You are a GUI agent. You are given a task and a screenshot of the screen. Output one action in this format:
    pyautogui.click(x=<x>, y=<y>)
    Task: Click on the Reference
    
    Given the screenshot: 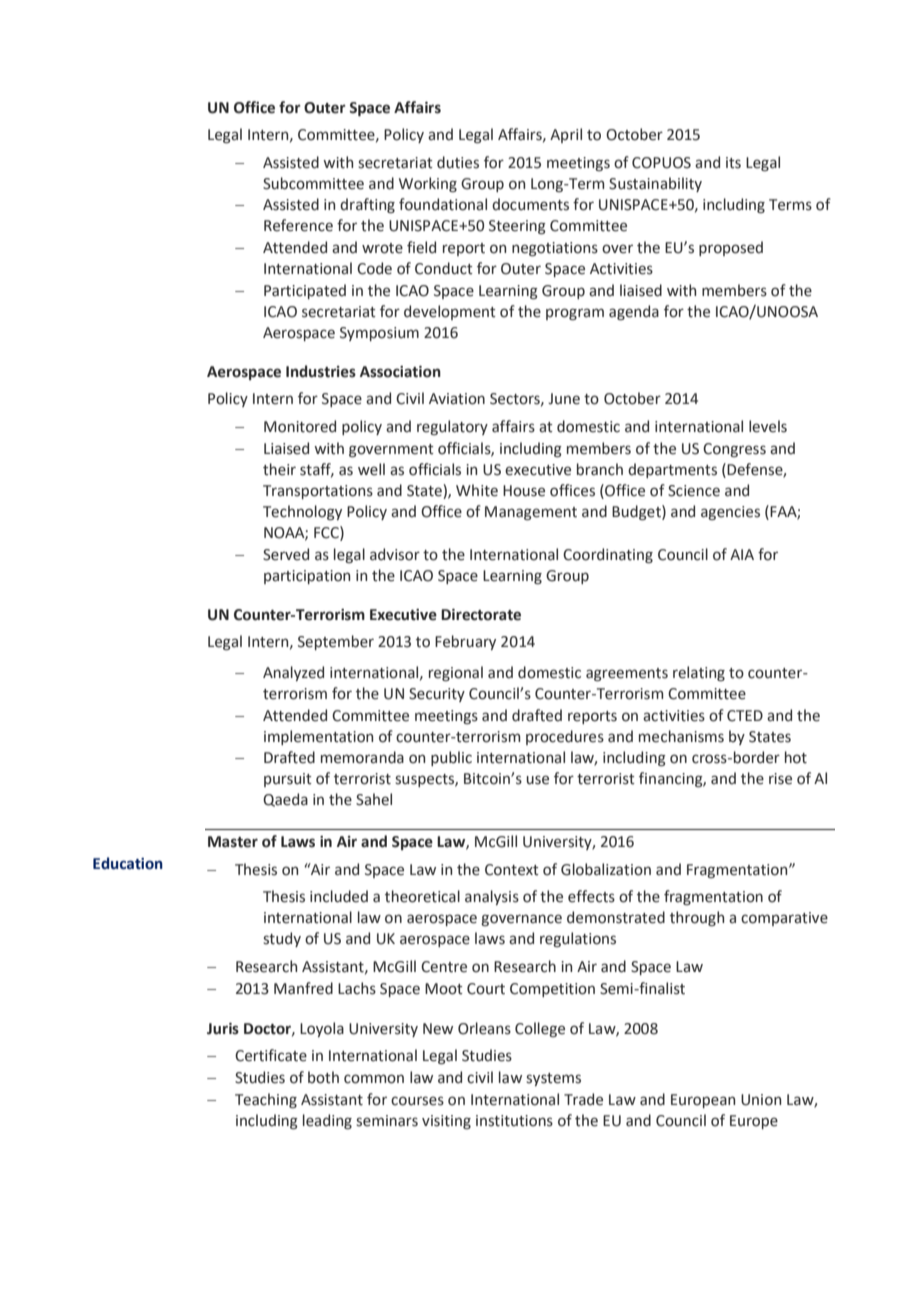 What is the action you would take?
    pyautogui.click(x=298, y=225)
